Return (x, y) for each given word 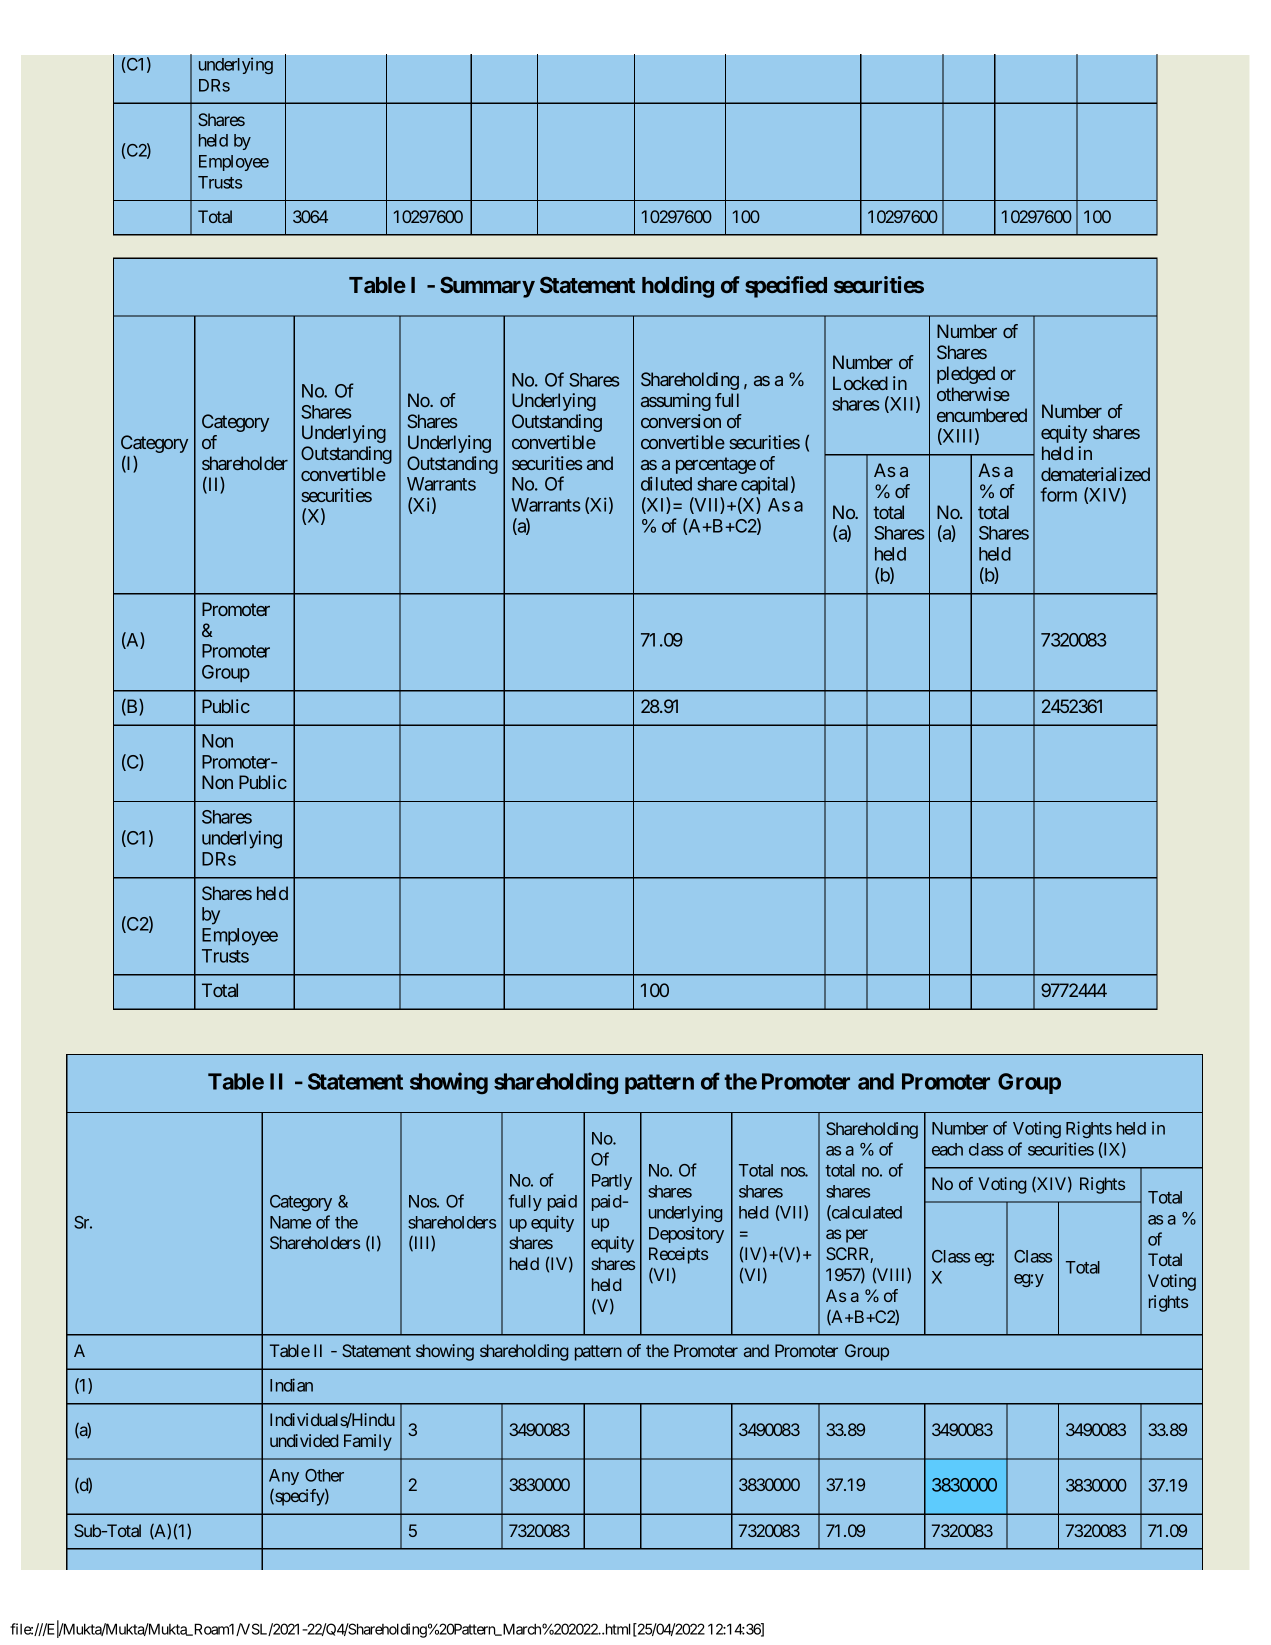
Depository (686, 1234)
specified (786, 287)
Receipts (678, 1255)
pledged (966, 375)
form (1058, 494)
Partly (612, 1182)
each (947, 1149)
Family (368, 1442)
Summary (487, 287)
